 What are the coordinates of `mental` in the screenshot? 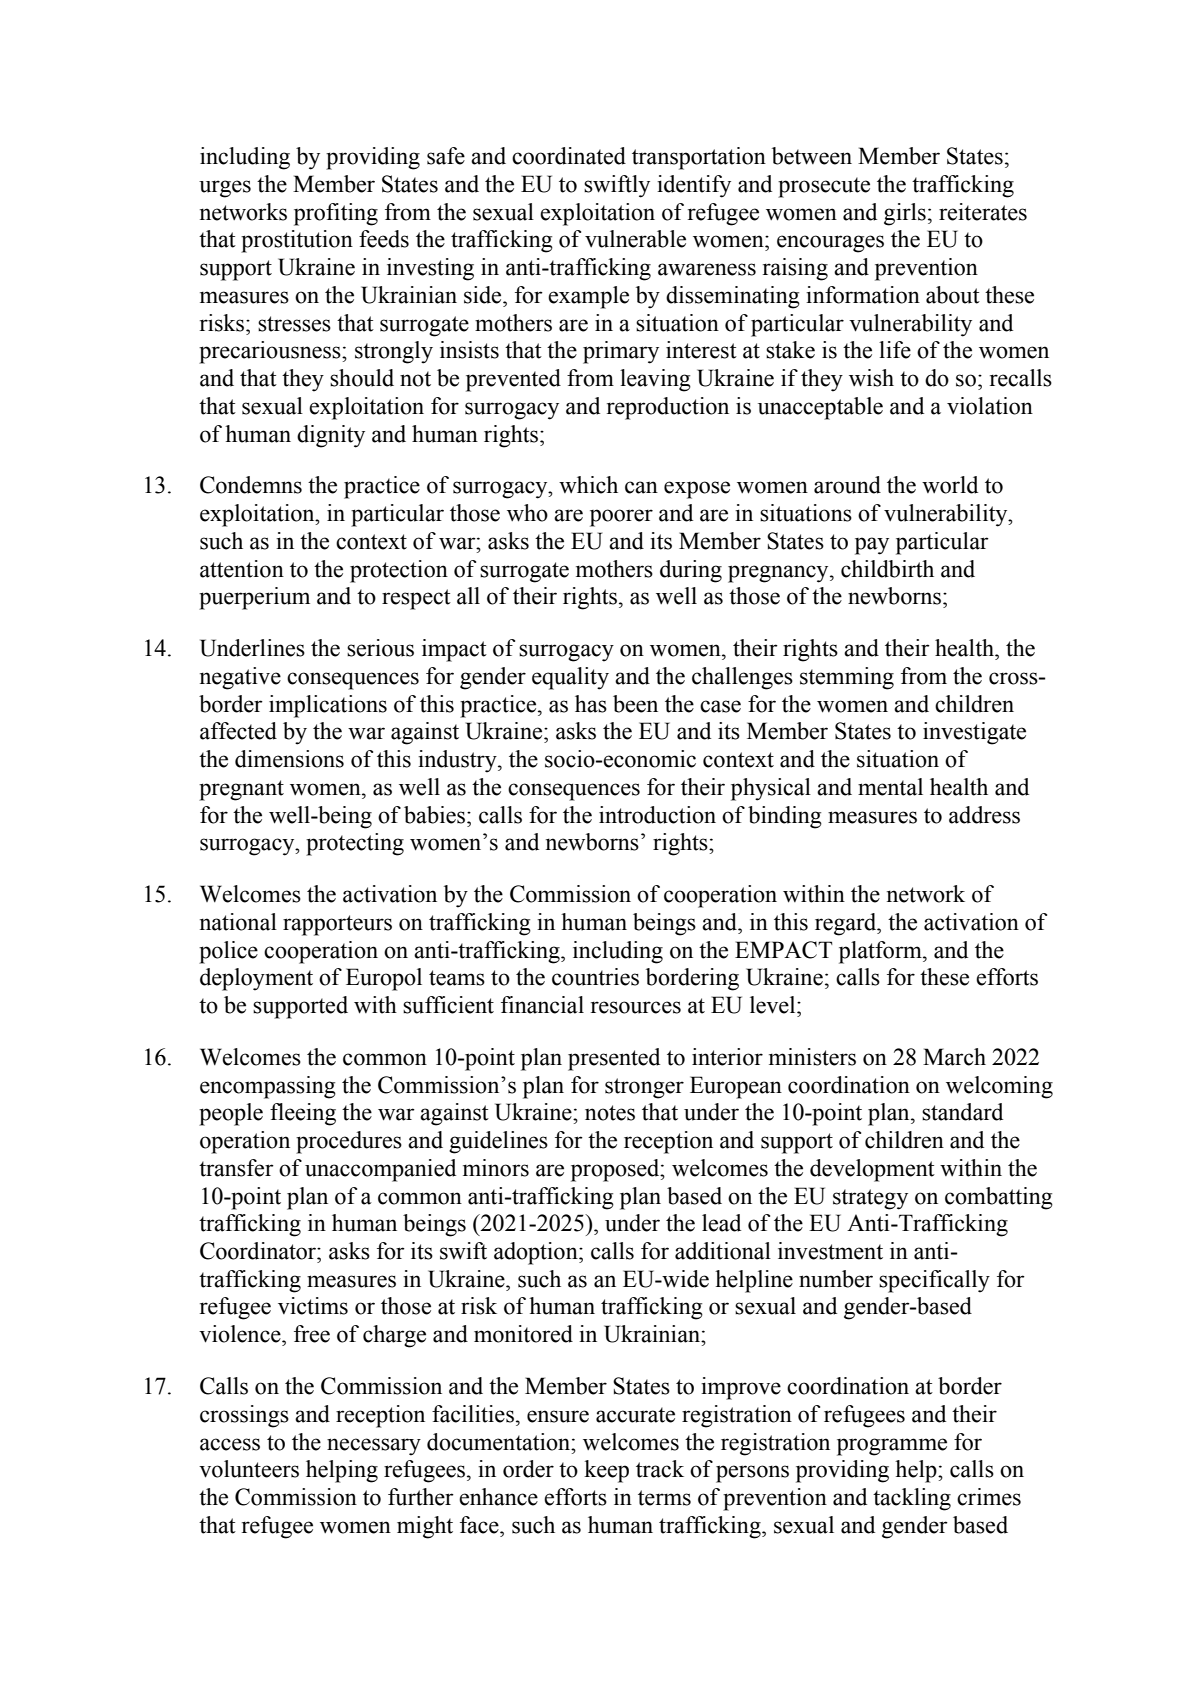 It's located at (890, 787).
